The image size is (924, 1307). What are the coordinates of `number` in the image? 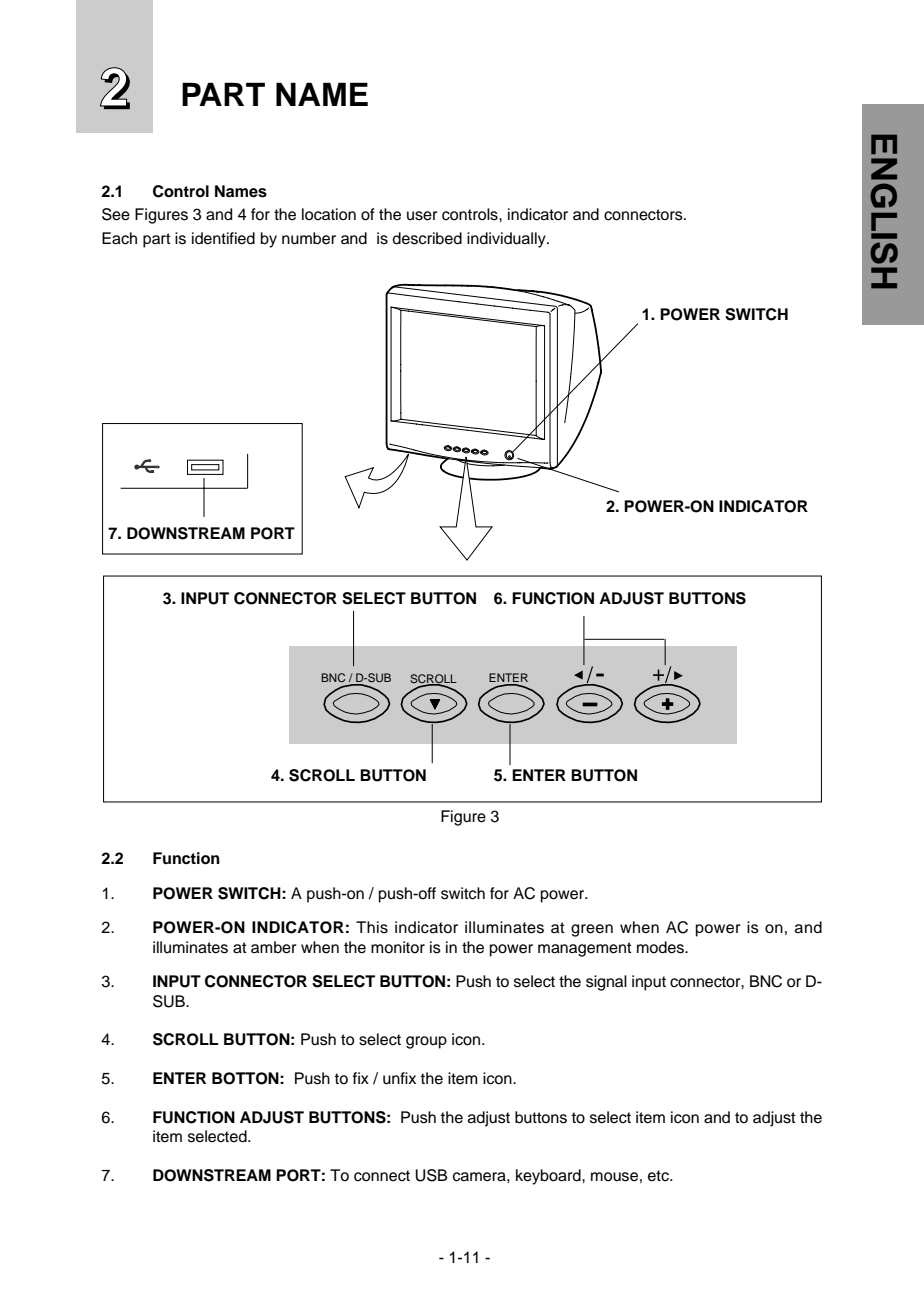 It's located at (309, 238).
